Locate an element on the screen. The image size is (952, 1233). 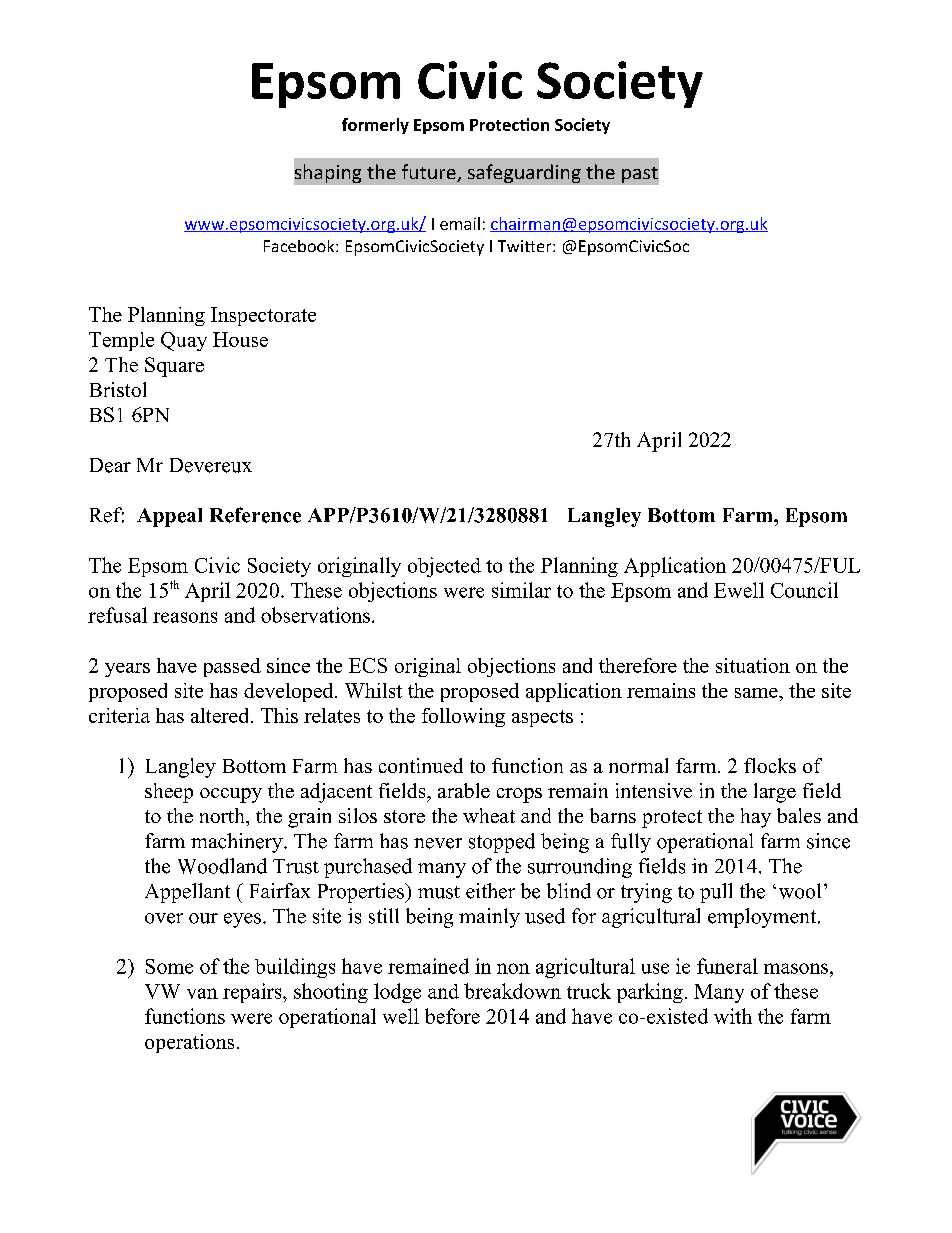
safeguarding is located at coordinates (524, 173).
